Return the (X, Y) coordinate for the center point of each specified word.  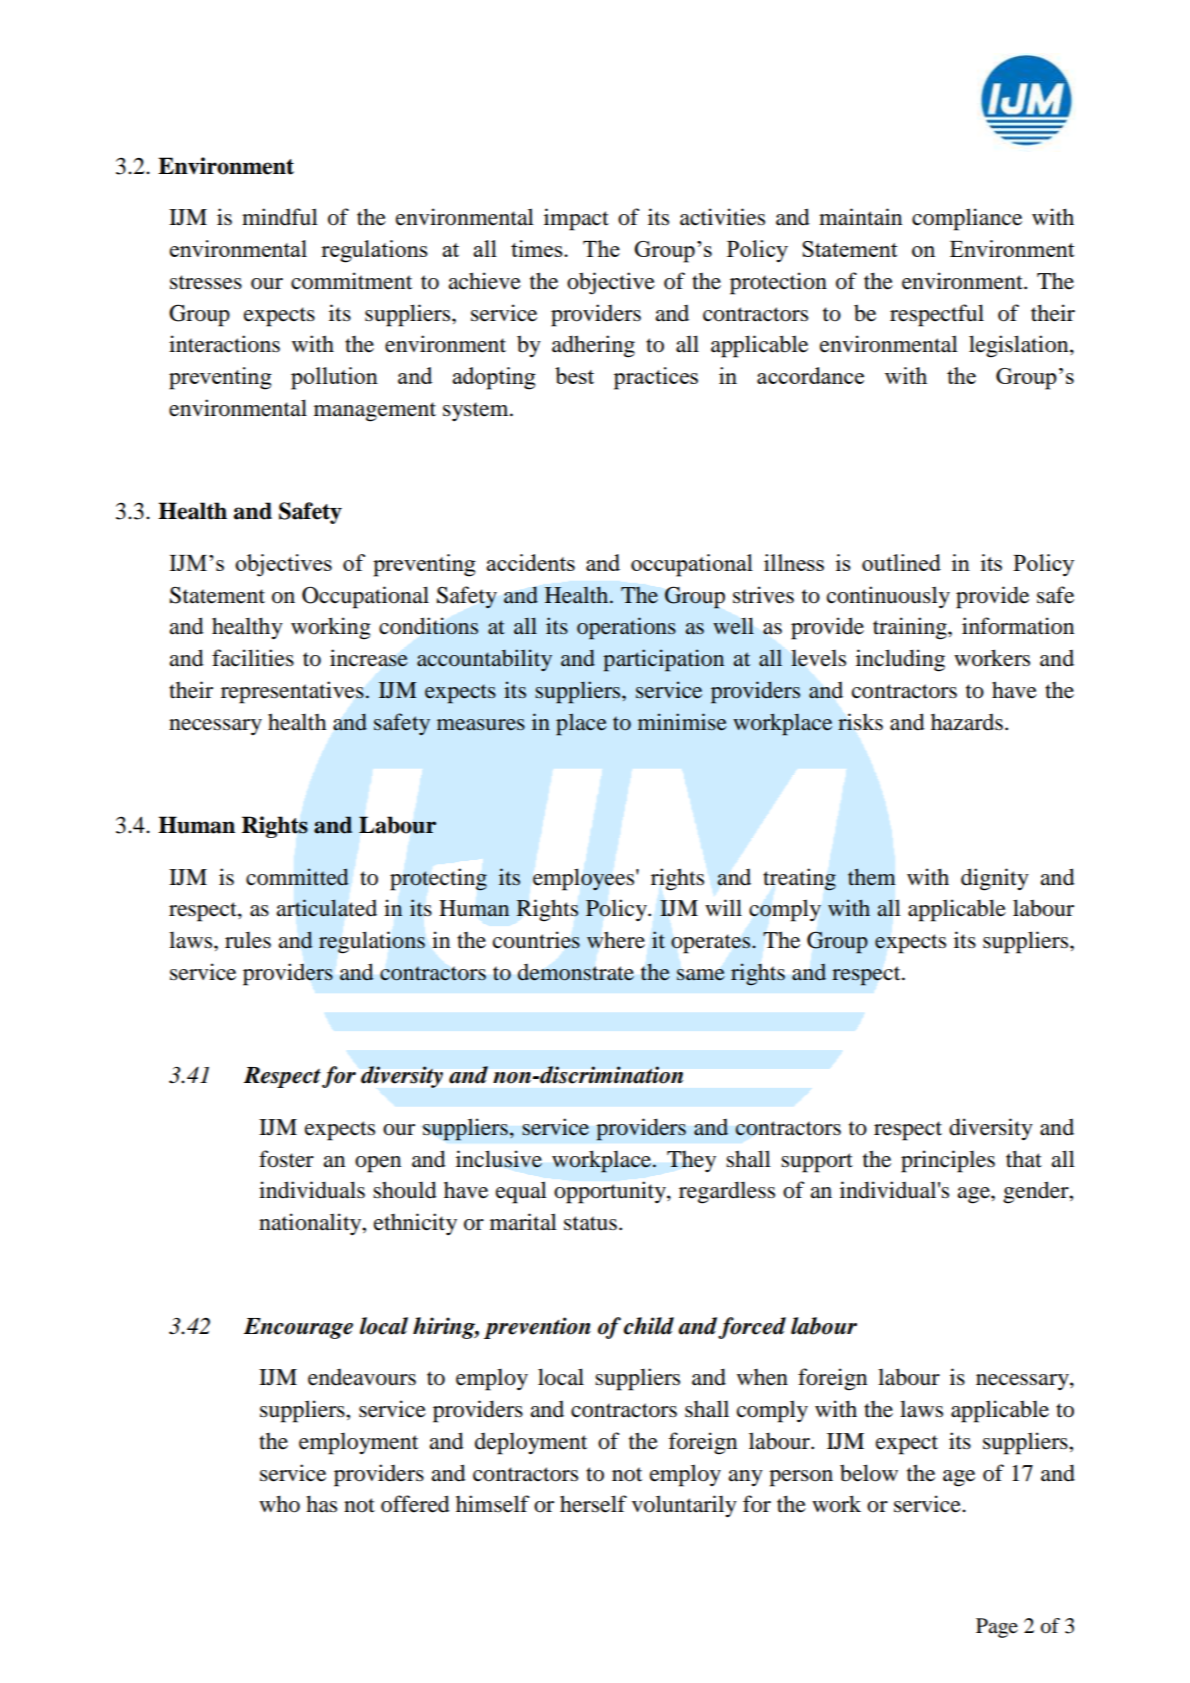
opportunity (611, 1192)
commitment (351, 281)
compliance (967, 219)
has (321, 1504)
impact (576, 219)
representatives (292, 692)
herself (593, 1504)
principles (948, 1161)
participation (663, 660)
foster (286, 1159)
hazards (967, 722)
